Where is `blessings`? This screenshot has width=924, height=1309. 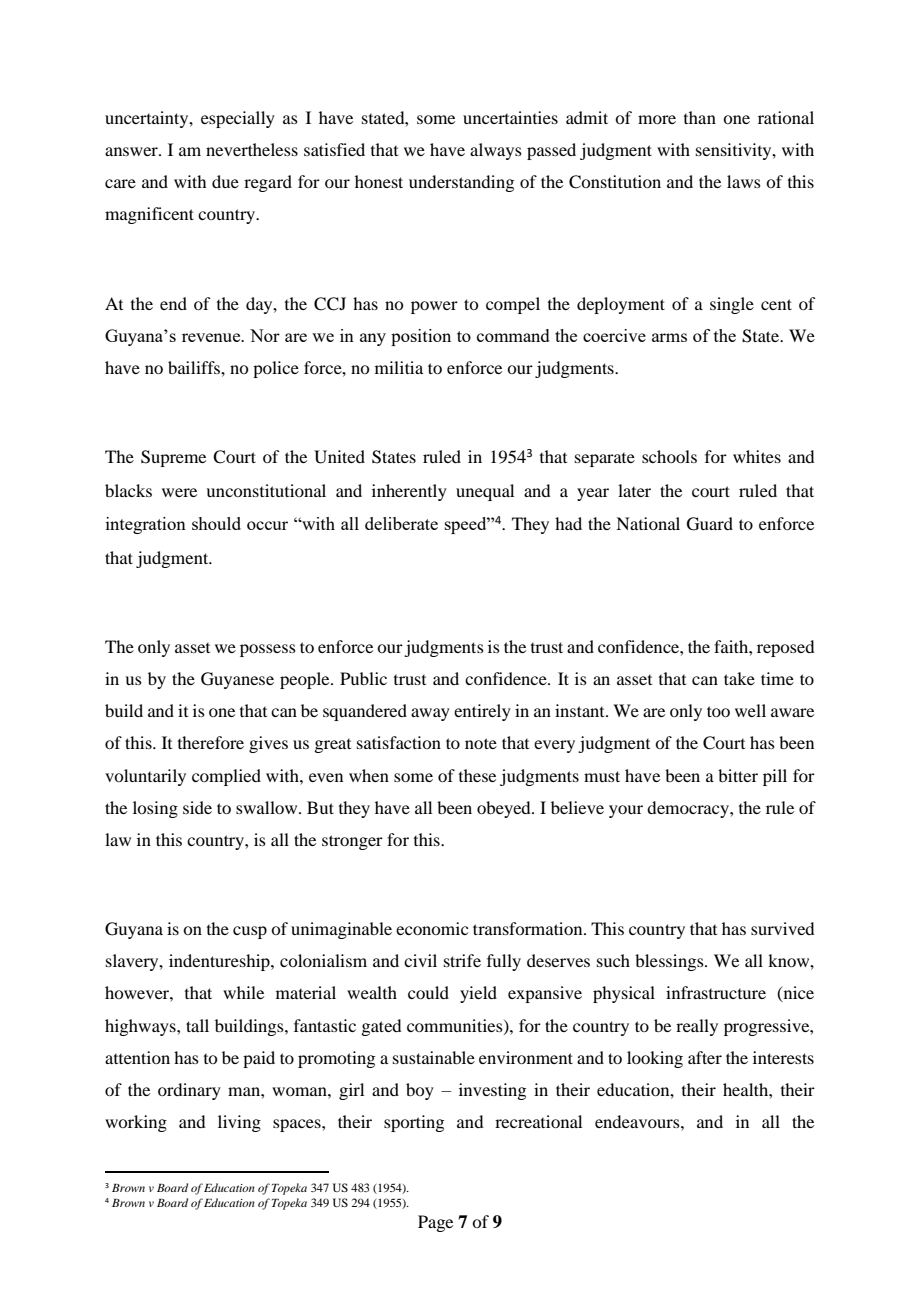
blessings is located at coordinates (670, 962).
